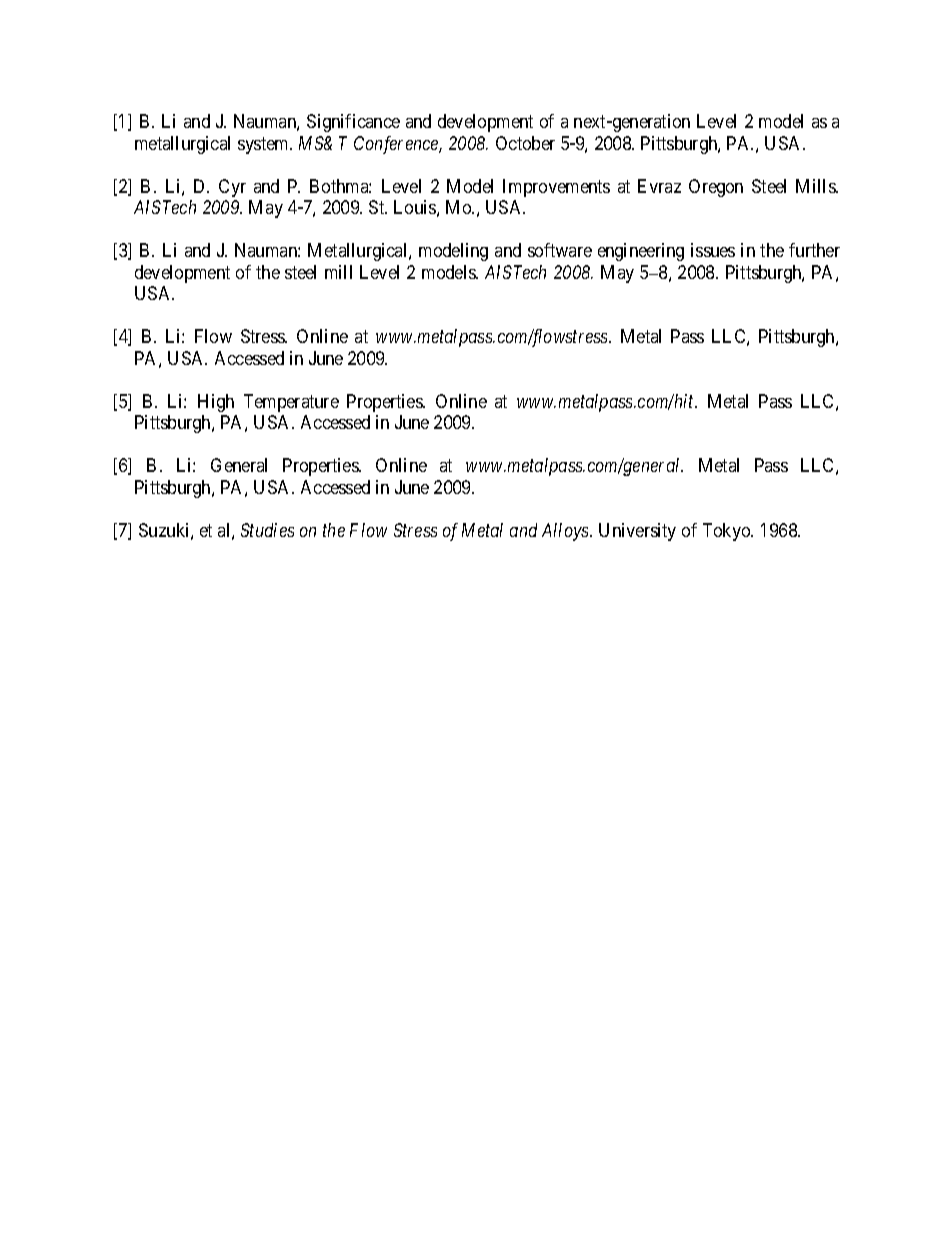 The image size is (952, 1233). Describe the element at coordinates (560, 250) in the screenshot. I see `software` at that location.
